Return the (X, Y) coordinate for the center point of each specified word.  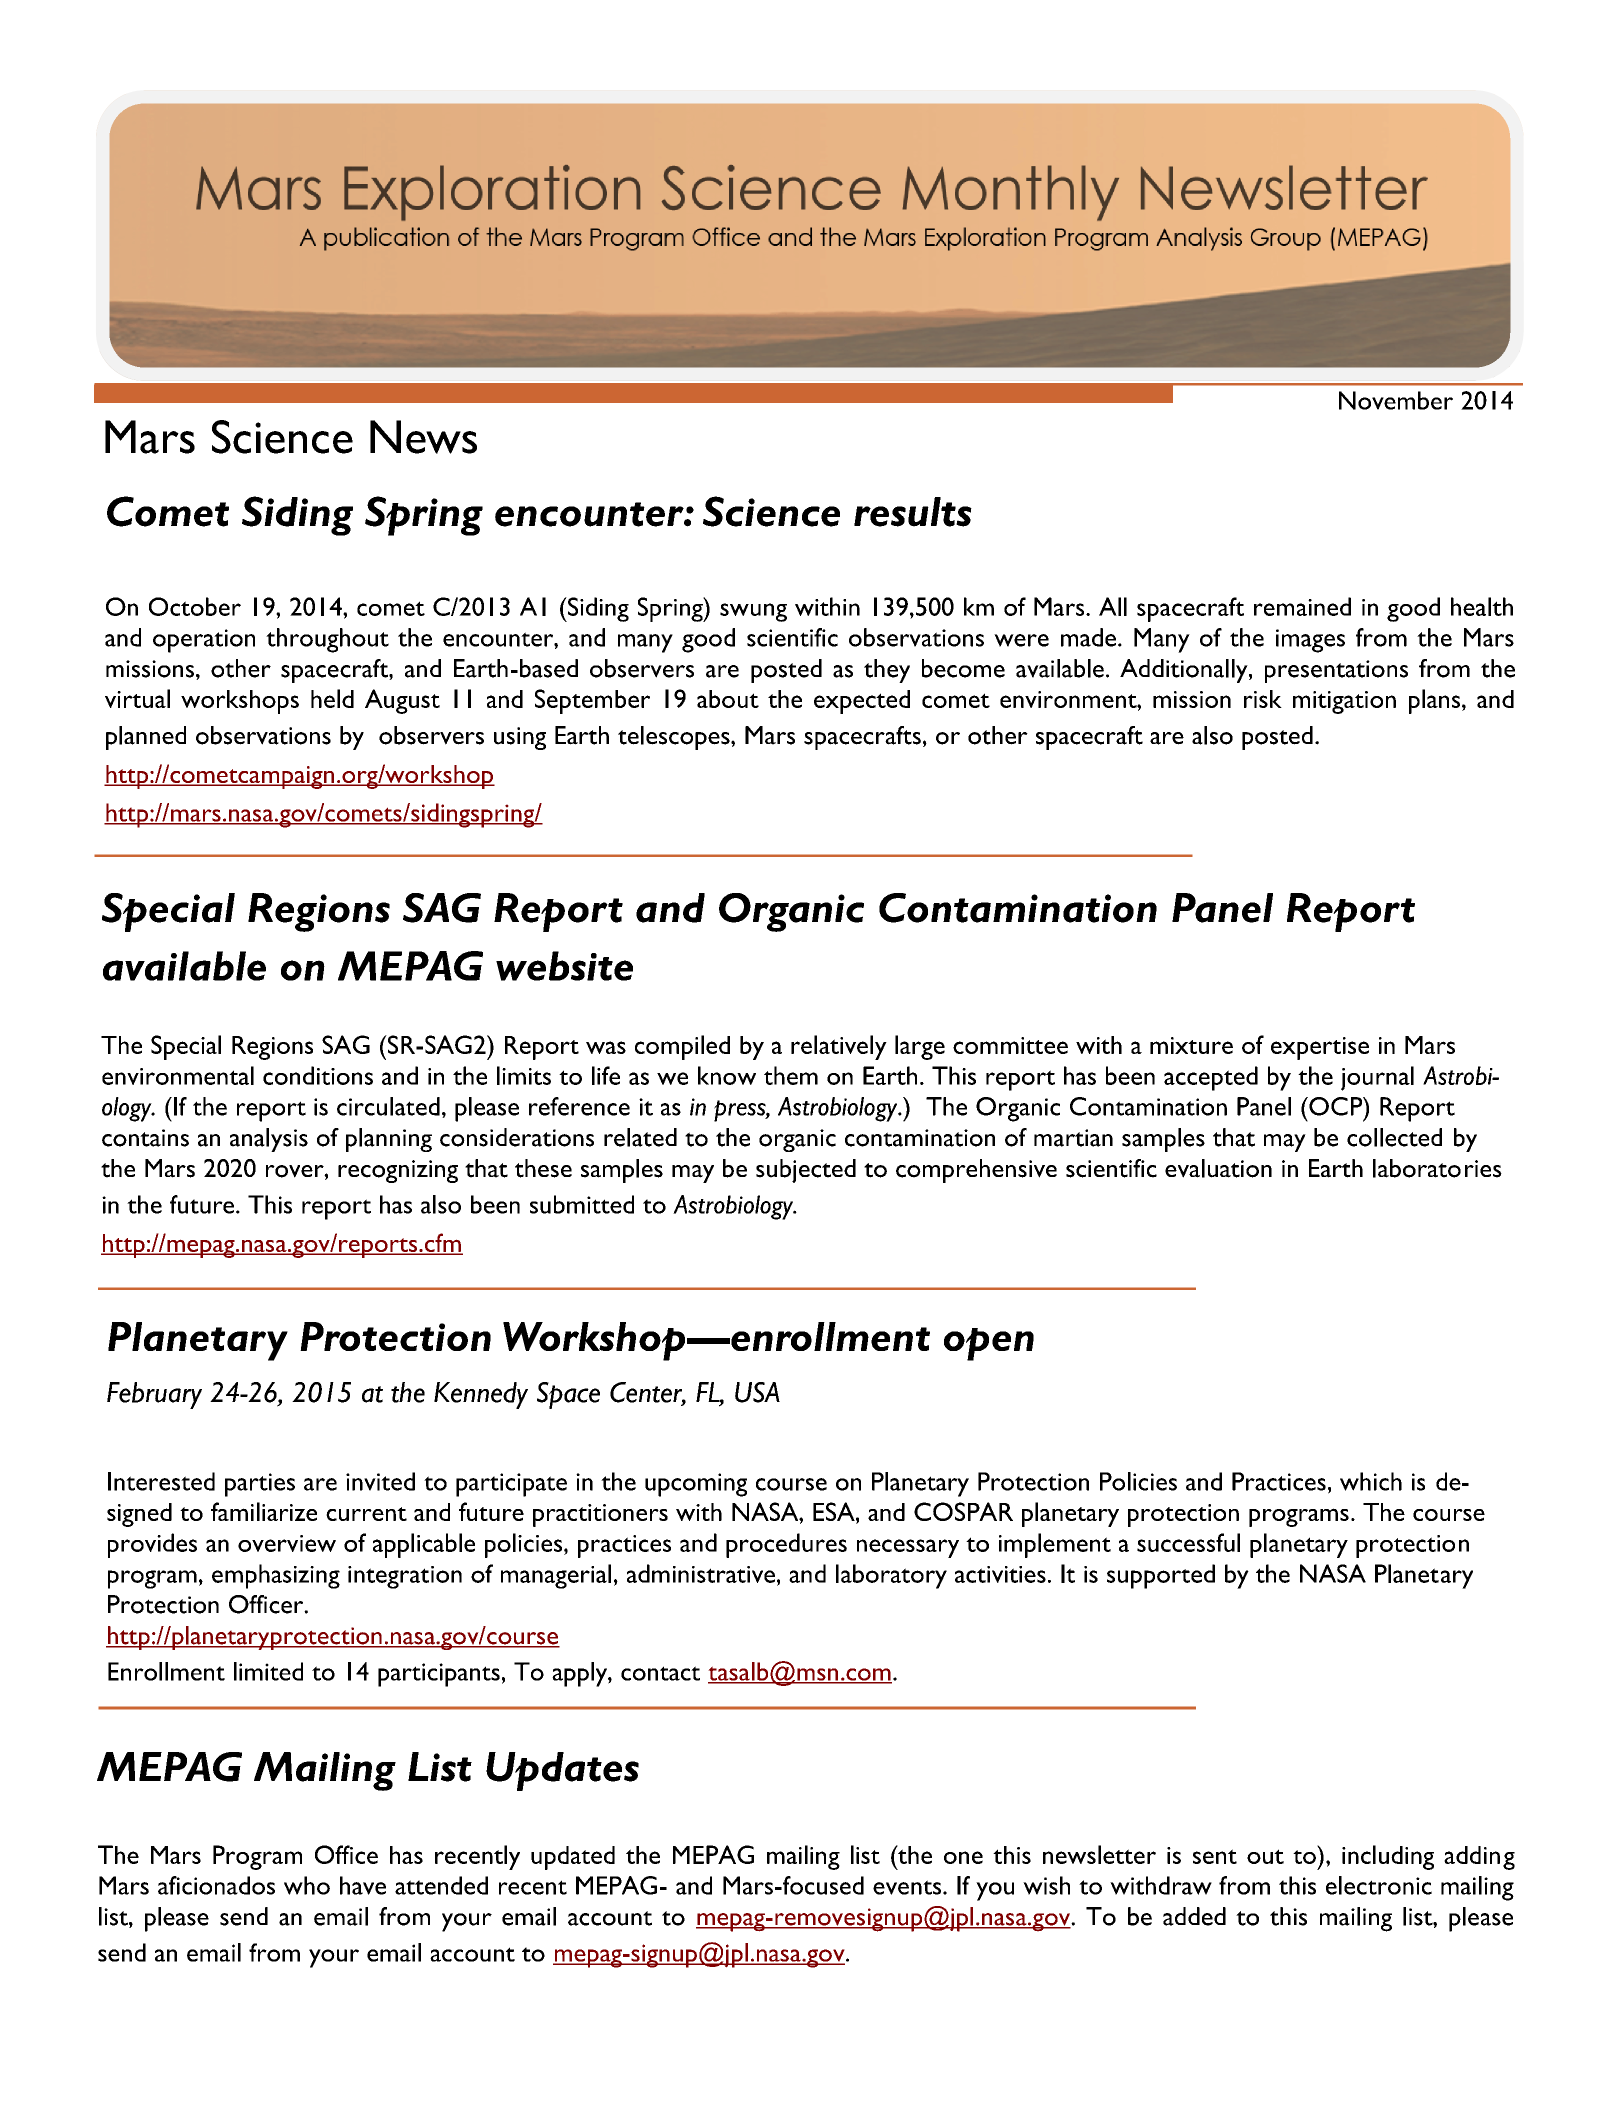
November (1396, 400)
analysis (269, 1140)
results (913, 512)
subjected (806, 1171)
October (195, 606)
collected (1394, 1137)
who (307, 1885)
